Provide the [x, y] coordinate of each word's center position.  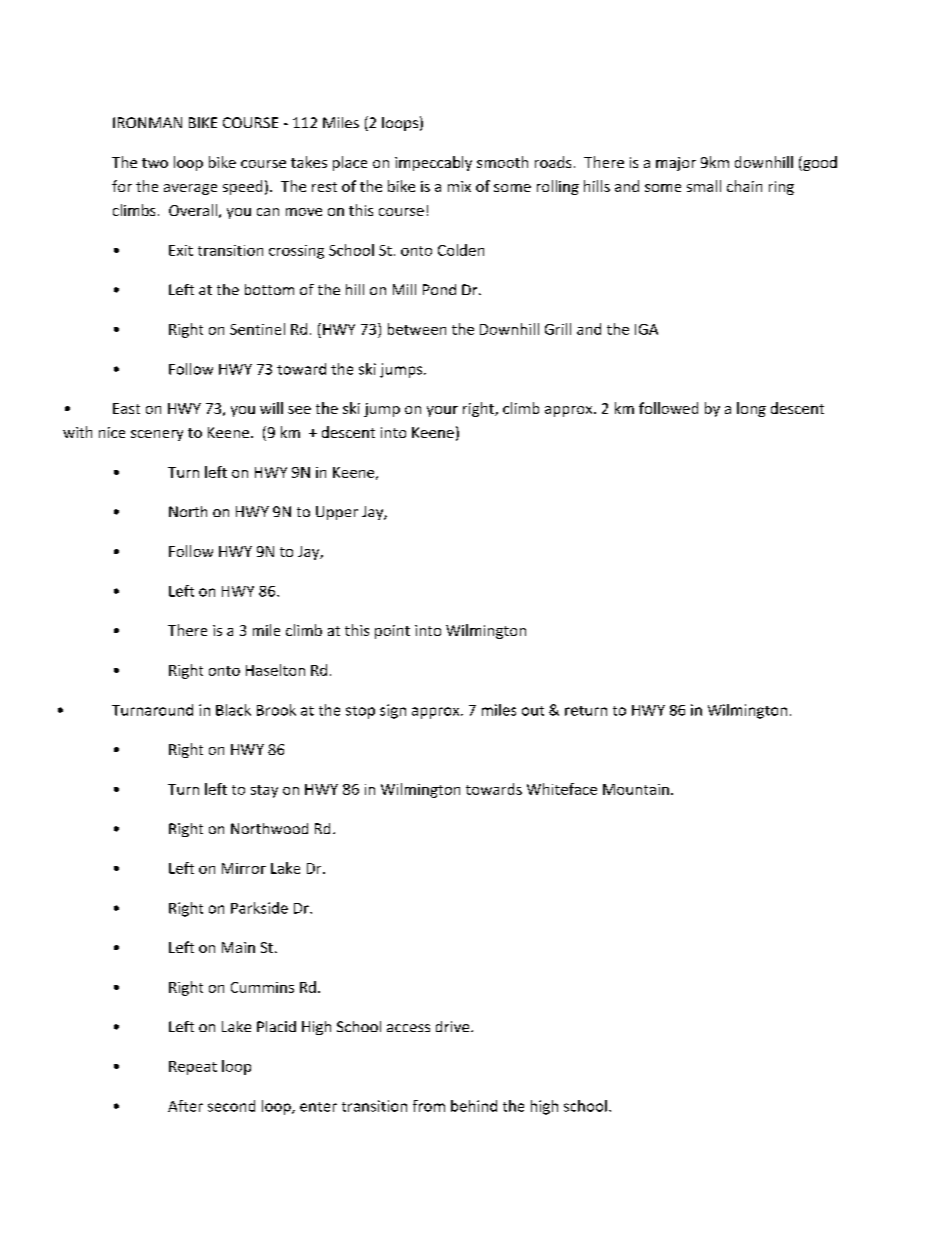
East [126, 408]
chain [744, 186]
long [751, 409]
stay [264, 791]
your [442, 411]
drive [454, 1026]
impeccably [433, 163]
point [392, 632]
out [533, 711]
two [155, 163]
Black [233, 710]
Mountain [636, 789]
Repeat [193, 1068]
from [429, 1106]
